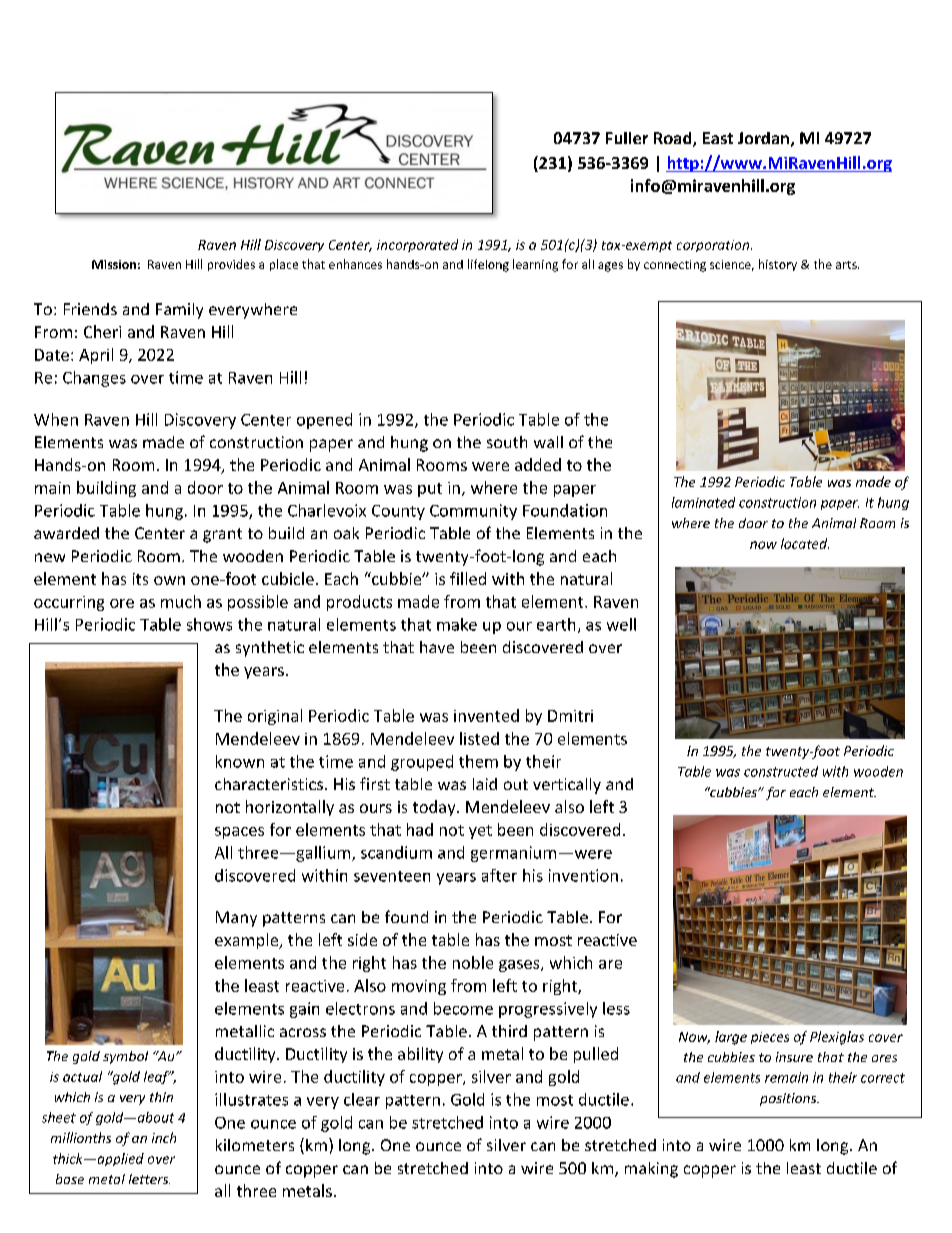 This screenshot has width=952, height=1233. Describe the element at coordinates (239, 833) in the screenshot. I see `spaces` at that location.
